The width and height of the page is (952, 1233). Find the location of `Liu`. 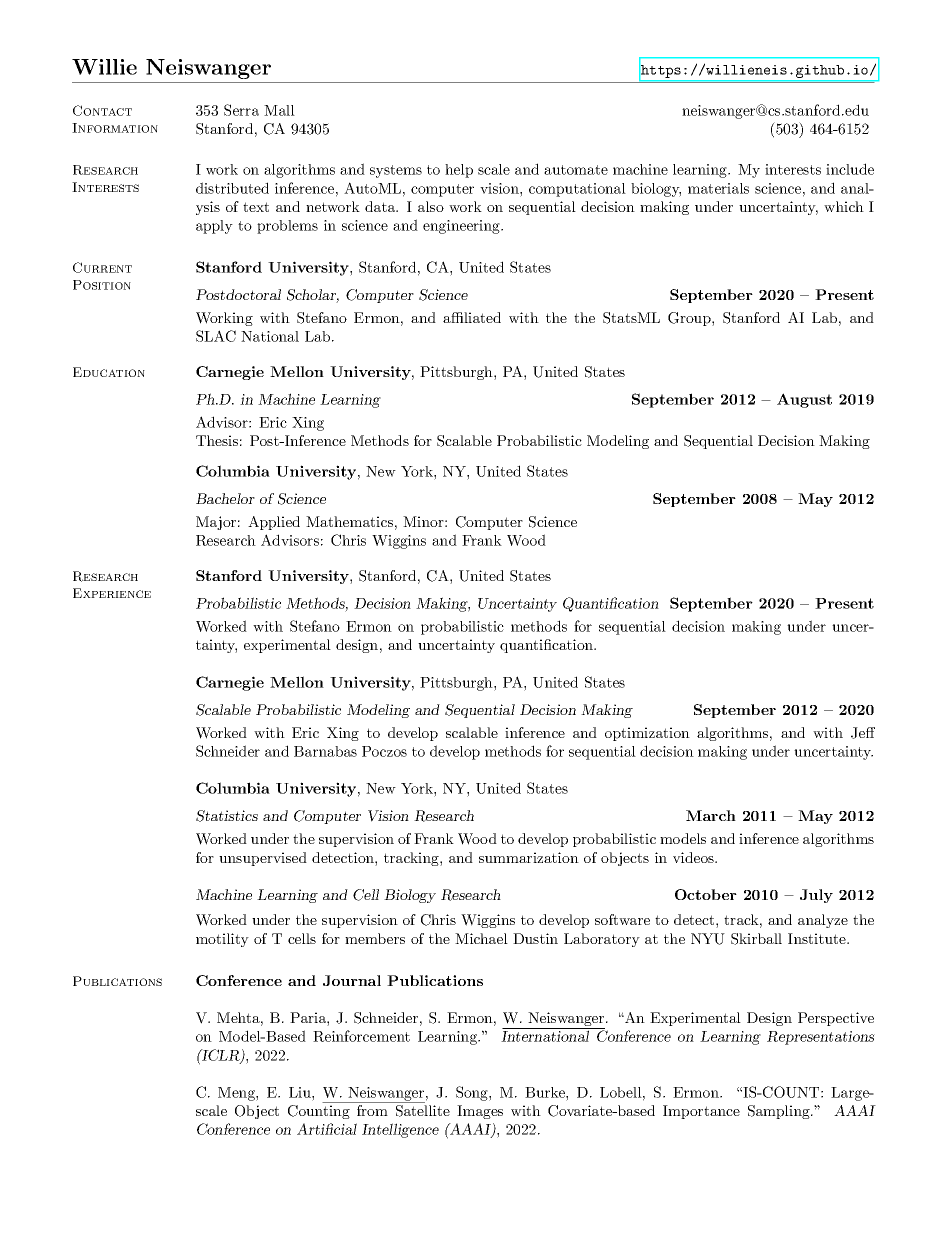

Liu is located at coordinates (301, 1092).
